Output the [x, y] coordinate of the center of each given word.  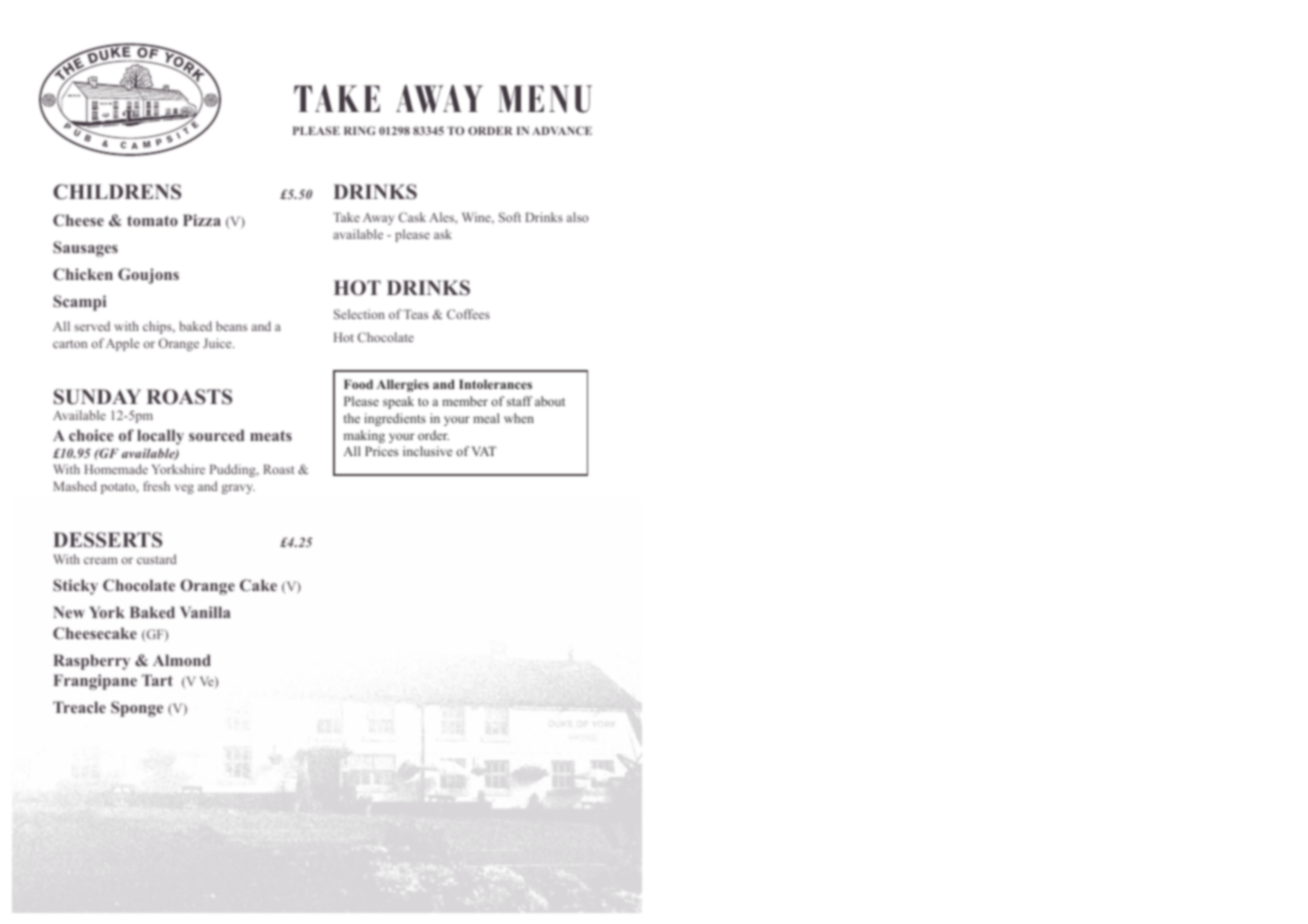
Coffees [468, 314]
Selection [359, 314]
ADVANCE [562, 130]
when [519, 418]
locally [160, 437]
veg [184, 489]
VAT [484, 451]
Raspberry [91, 662]
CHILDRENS [117, 192]
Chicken [83, 274]
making [364, 436]
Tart [157, 680]
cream [101, 560]
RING [359, 130]
